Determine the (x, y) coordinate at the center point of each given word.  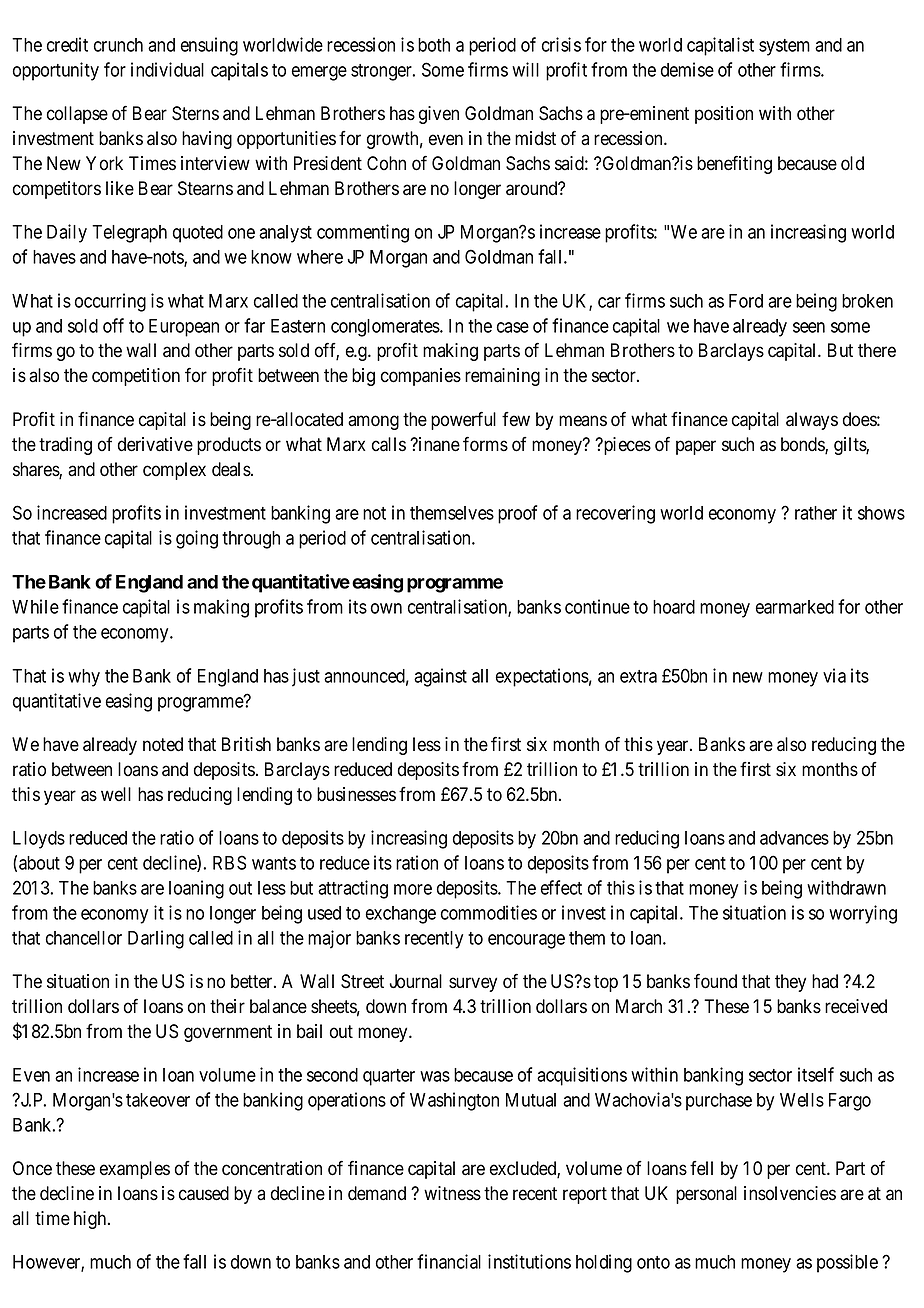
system (784, 47)
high (91, 1220)
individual (167, 69)
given (439, 115)
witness (452, 1193)
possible (847, 1263)
